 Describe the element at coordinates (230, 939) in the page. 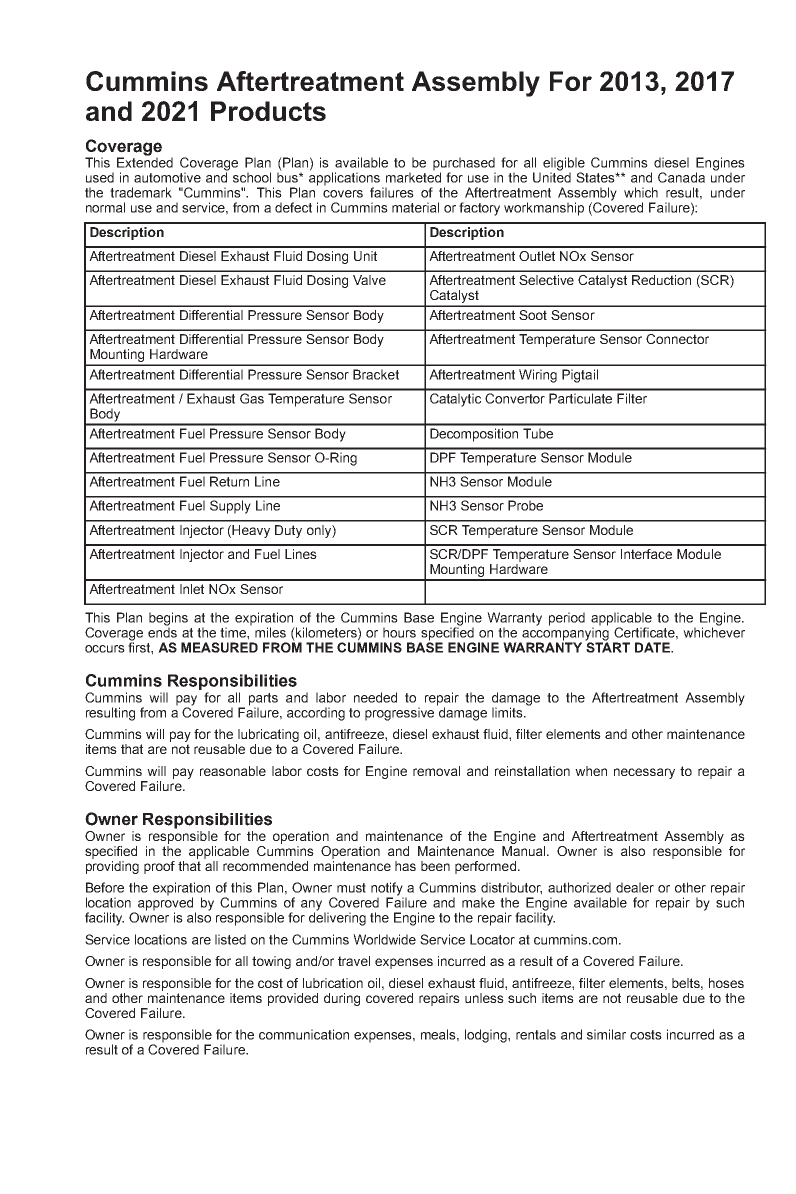

I see `listed` at that location.
